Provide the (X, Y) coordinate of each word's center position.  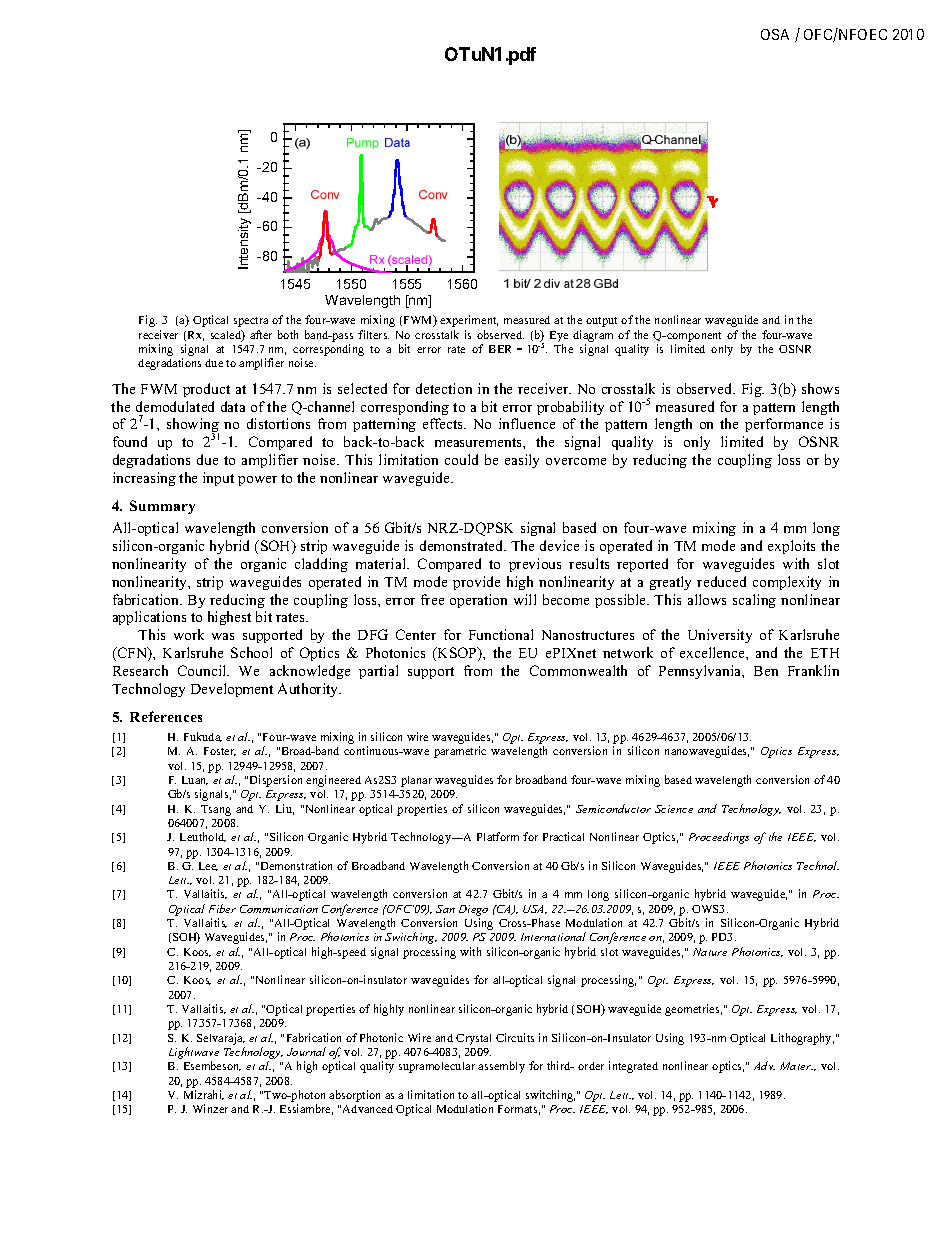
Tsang (216, 810)
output (601, 322)
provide (476, 583)
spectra (251, 322)
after (261, 334)
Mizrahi (204, 1095)
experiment (469, 321)
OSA (775, 34)
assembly (501, 1067)
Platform (498, 836)
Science (674, 809)
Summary (162, 507)
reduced (721, 581)
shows (820, 388)
